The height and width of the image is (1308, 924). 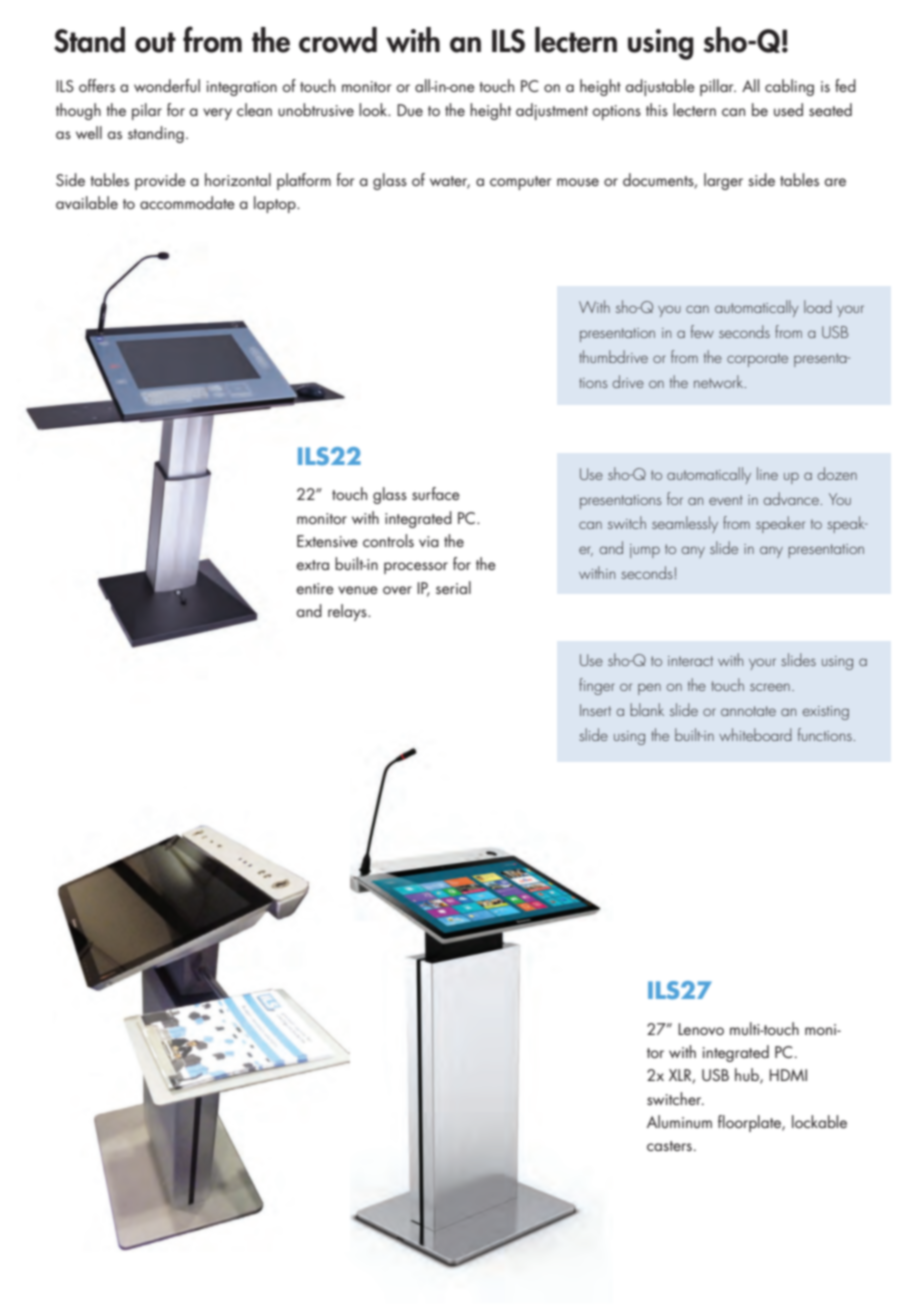 What do you see at coordinates (315, 588) in the image?
I see `entire` at bounding box center [315, 588].
